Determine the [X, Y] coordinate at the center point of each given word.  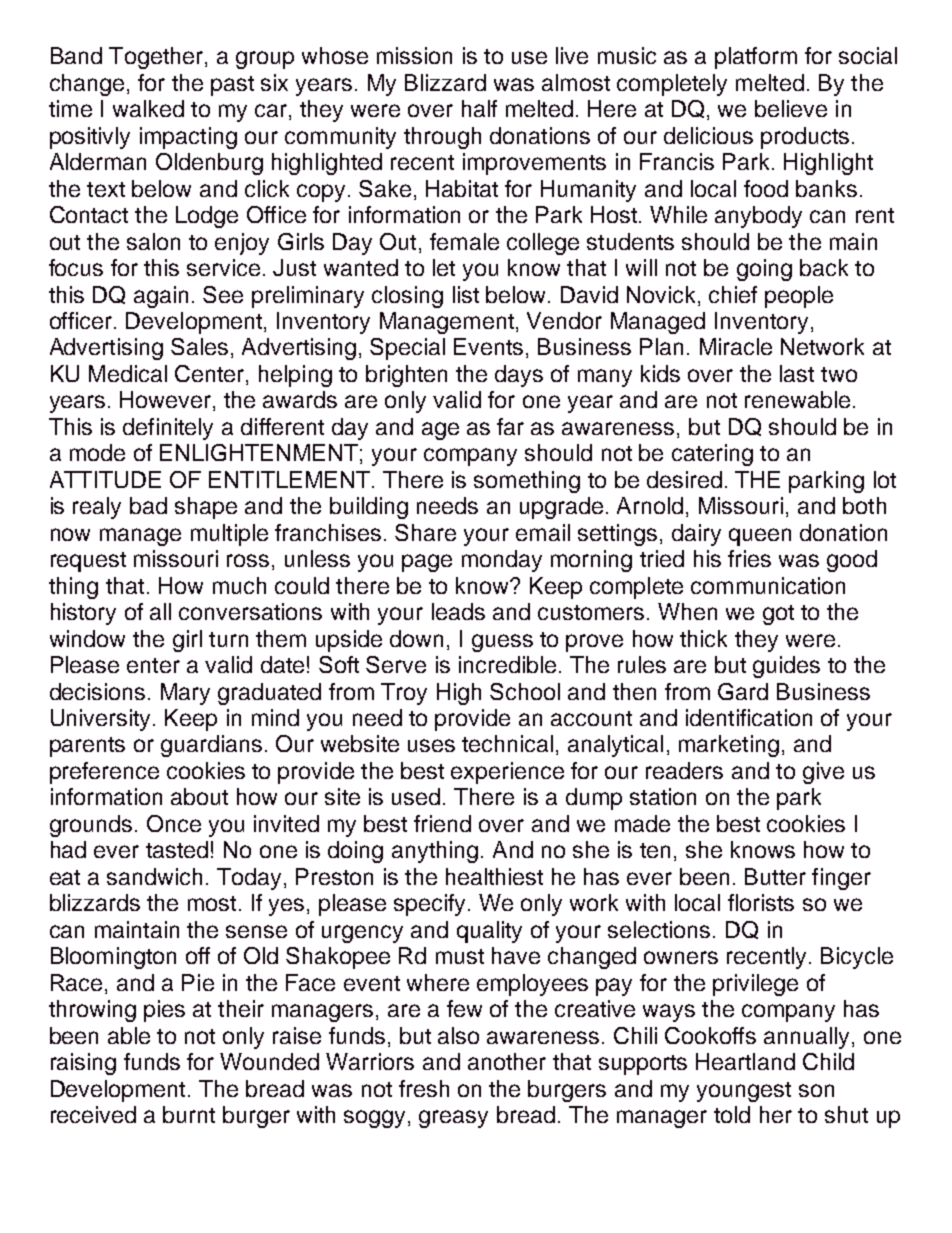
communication [768, 585]
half [479, 108]
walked [148, 108]
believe [791, 108]
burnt [189, 1114]
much [239, 585]
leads [458, 611]
